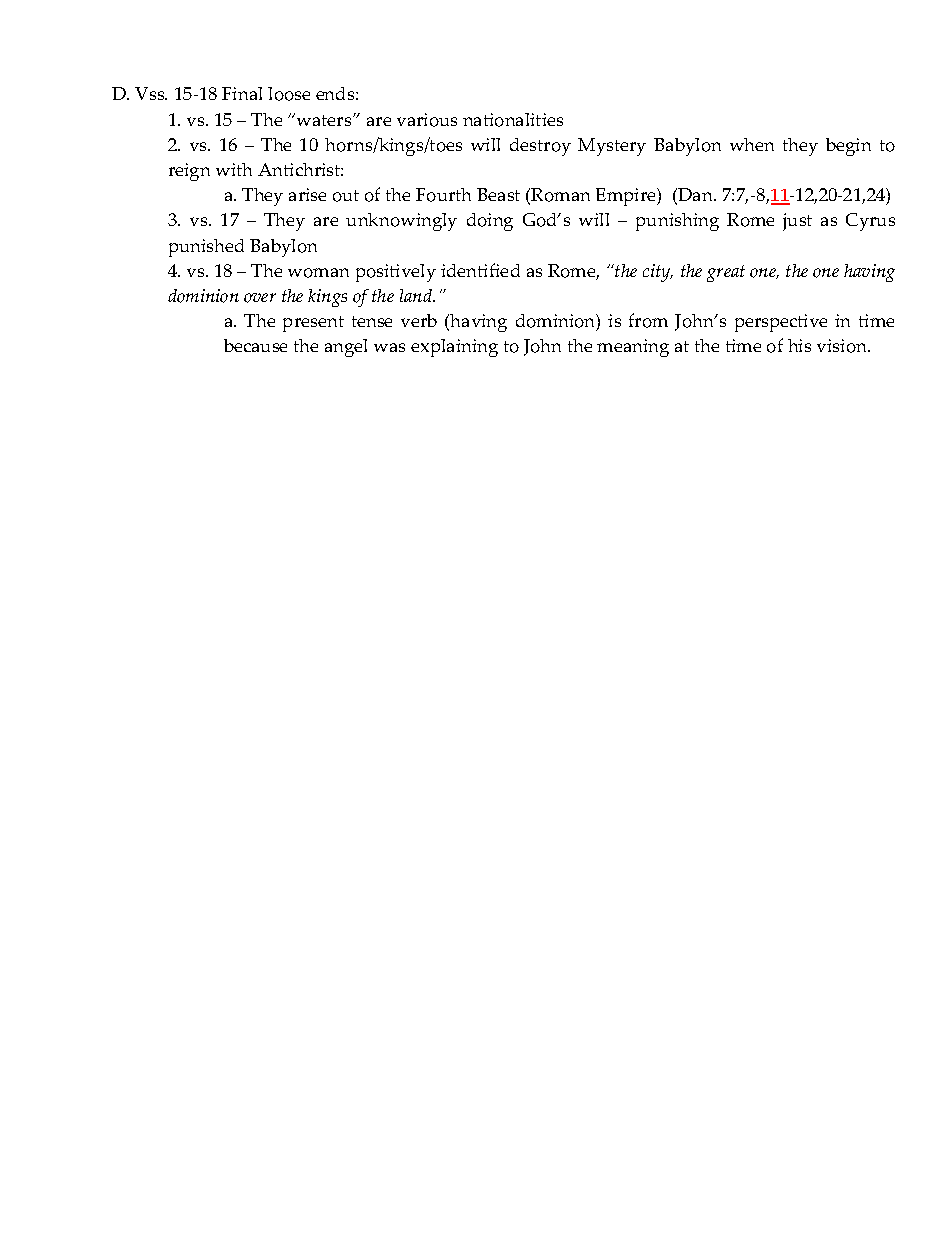 This screenshot has height=1233, width=952. I want to click on doing, so click(490, 222).
